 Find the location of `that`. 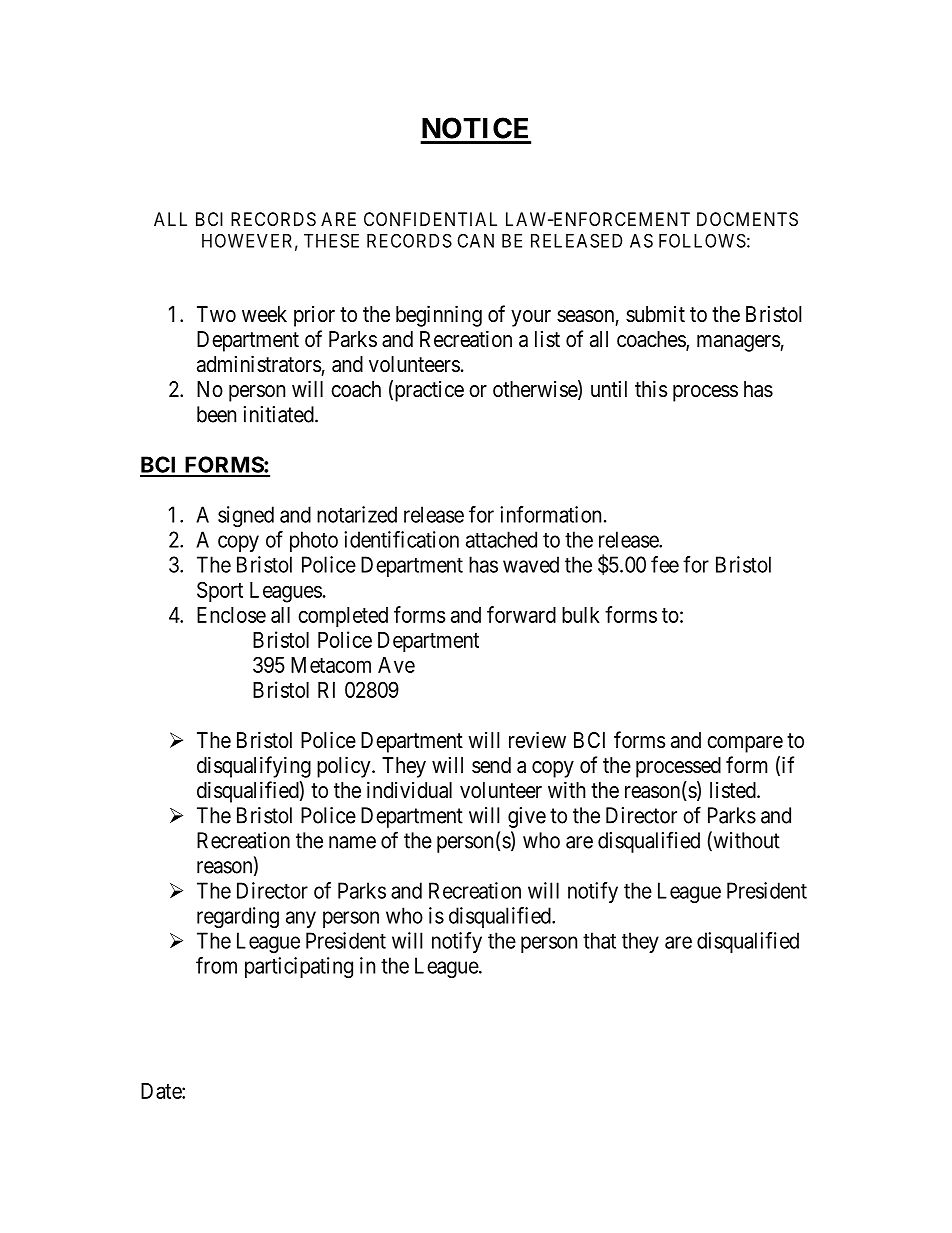

that is located at coordinates (599, 940).
